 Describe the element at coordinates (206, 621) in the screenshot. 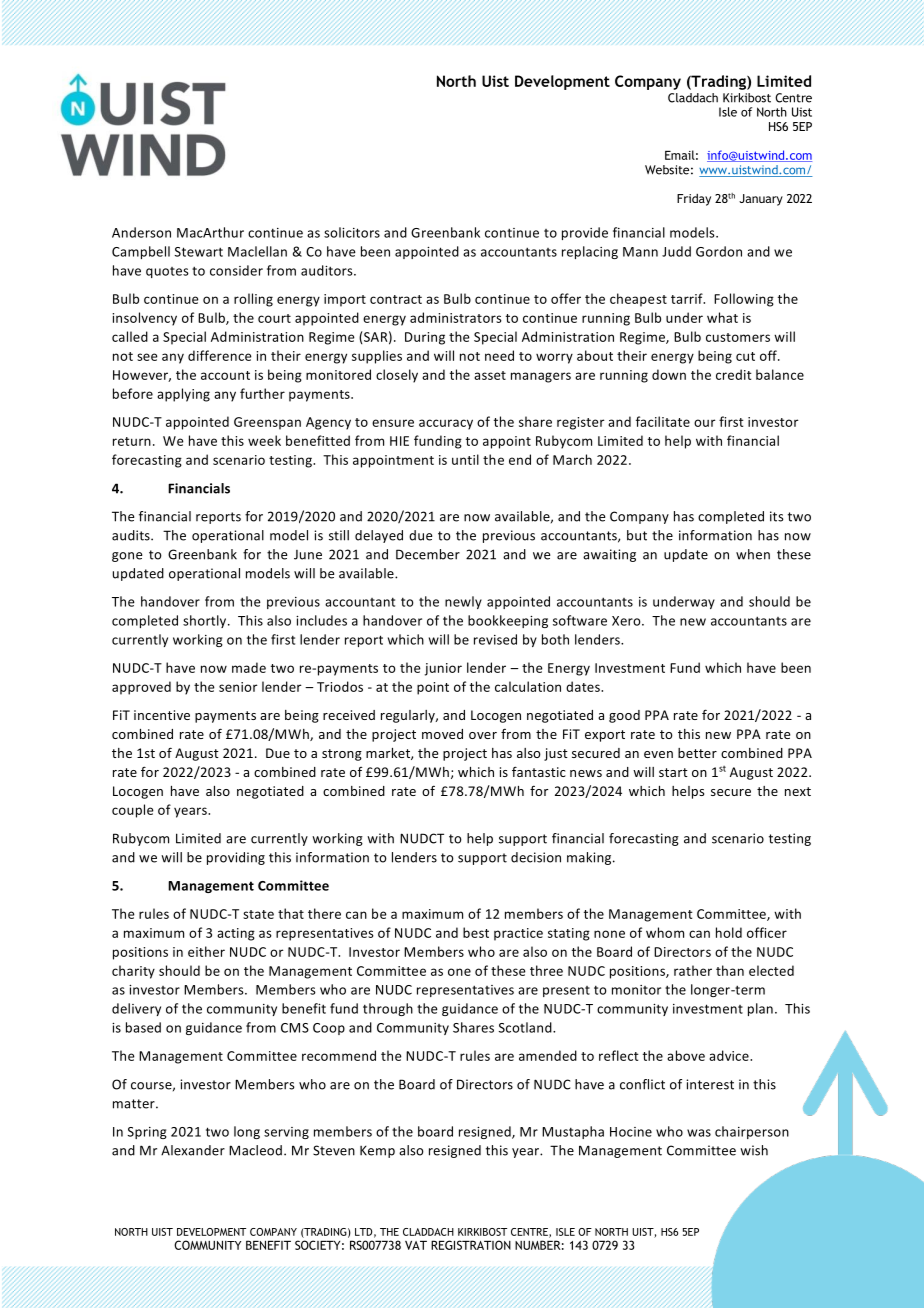

I see `shortly` at that location.
